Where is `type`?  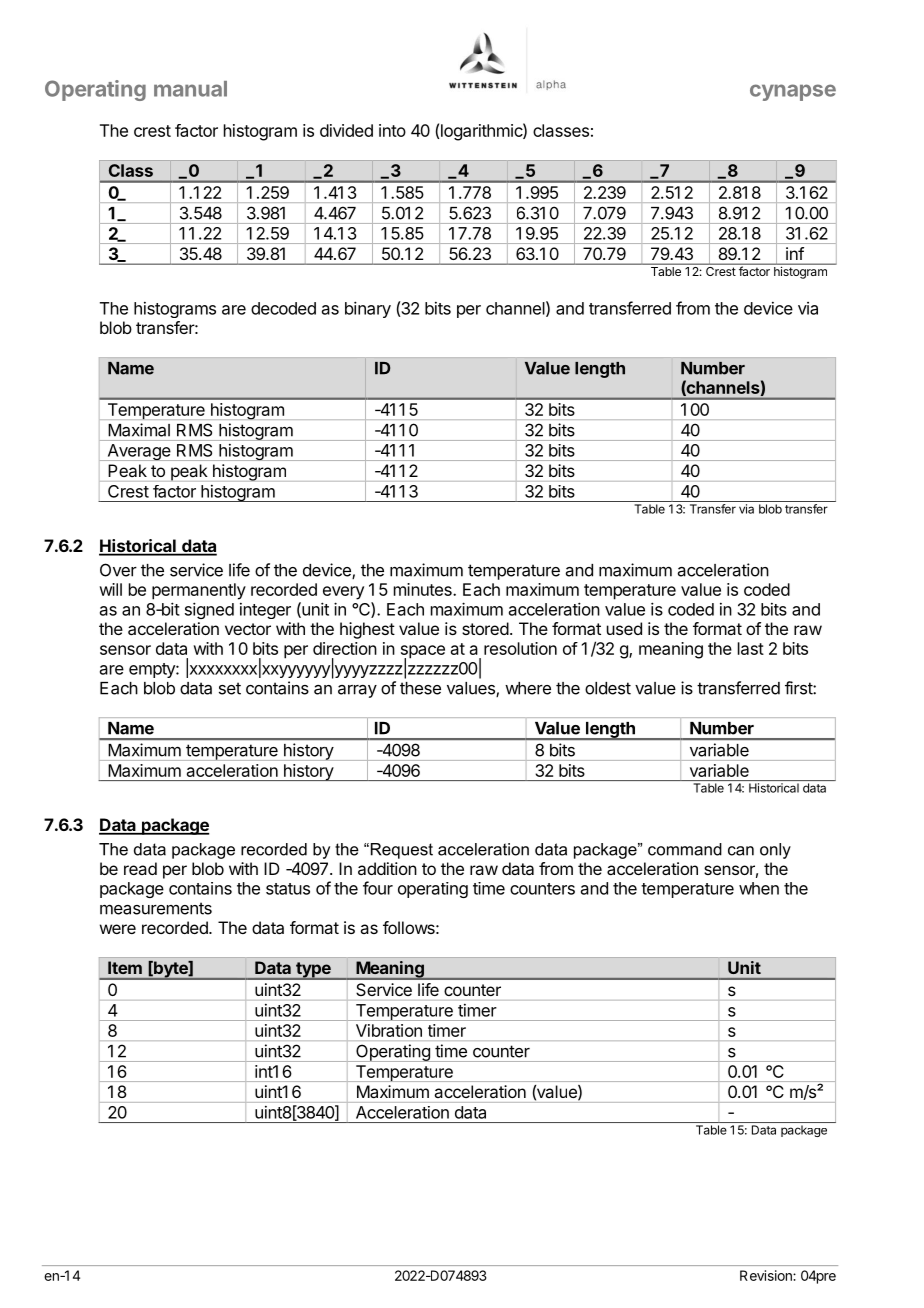
type is located at coordinates (313, 971).
